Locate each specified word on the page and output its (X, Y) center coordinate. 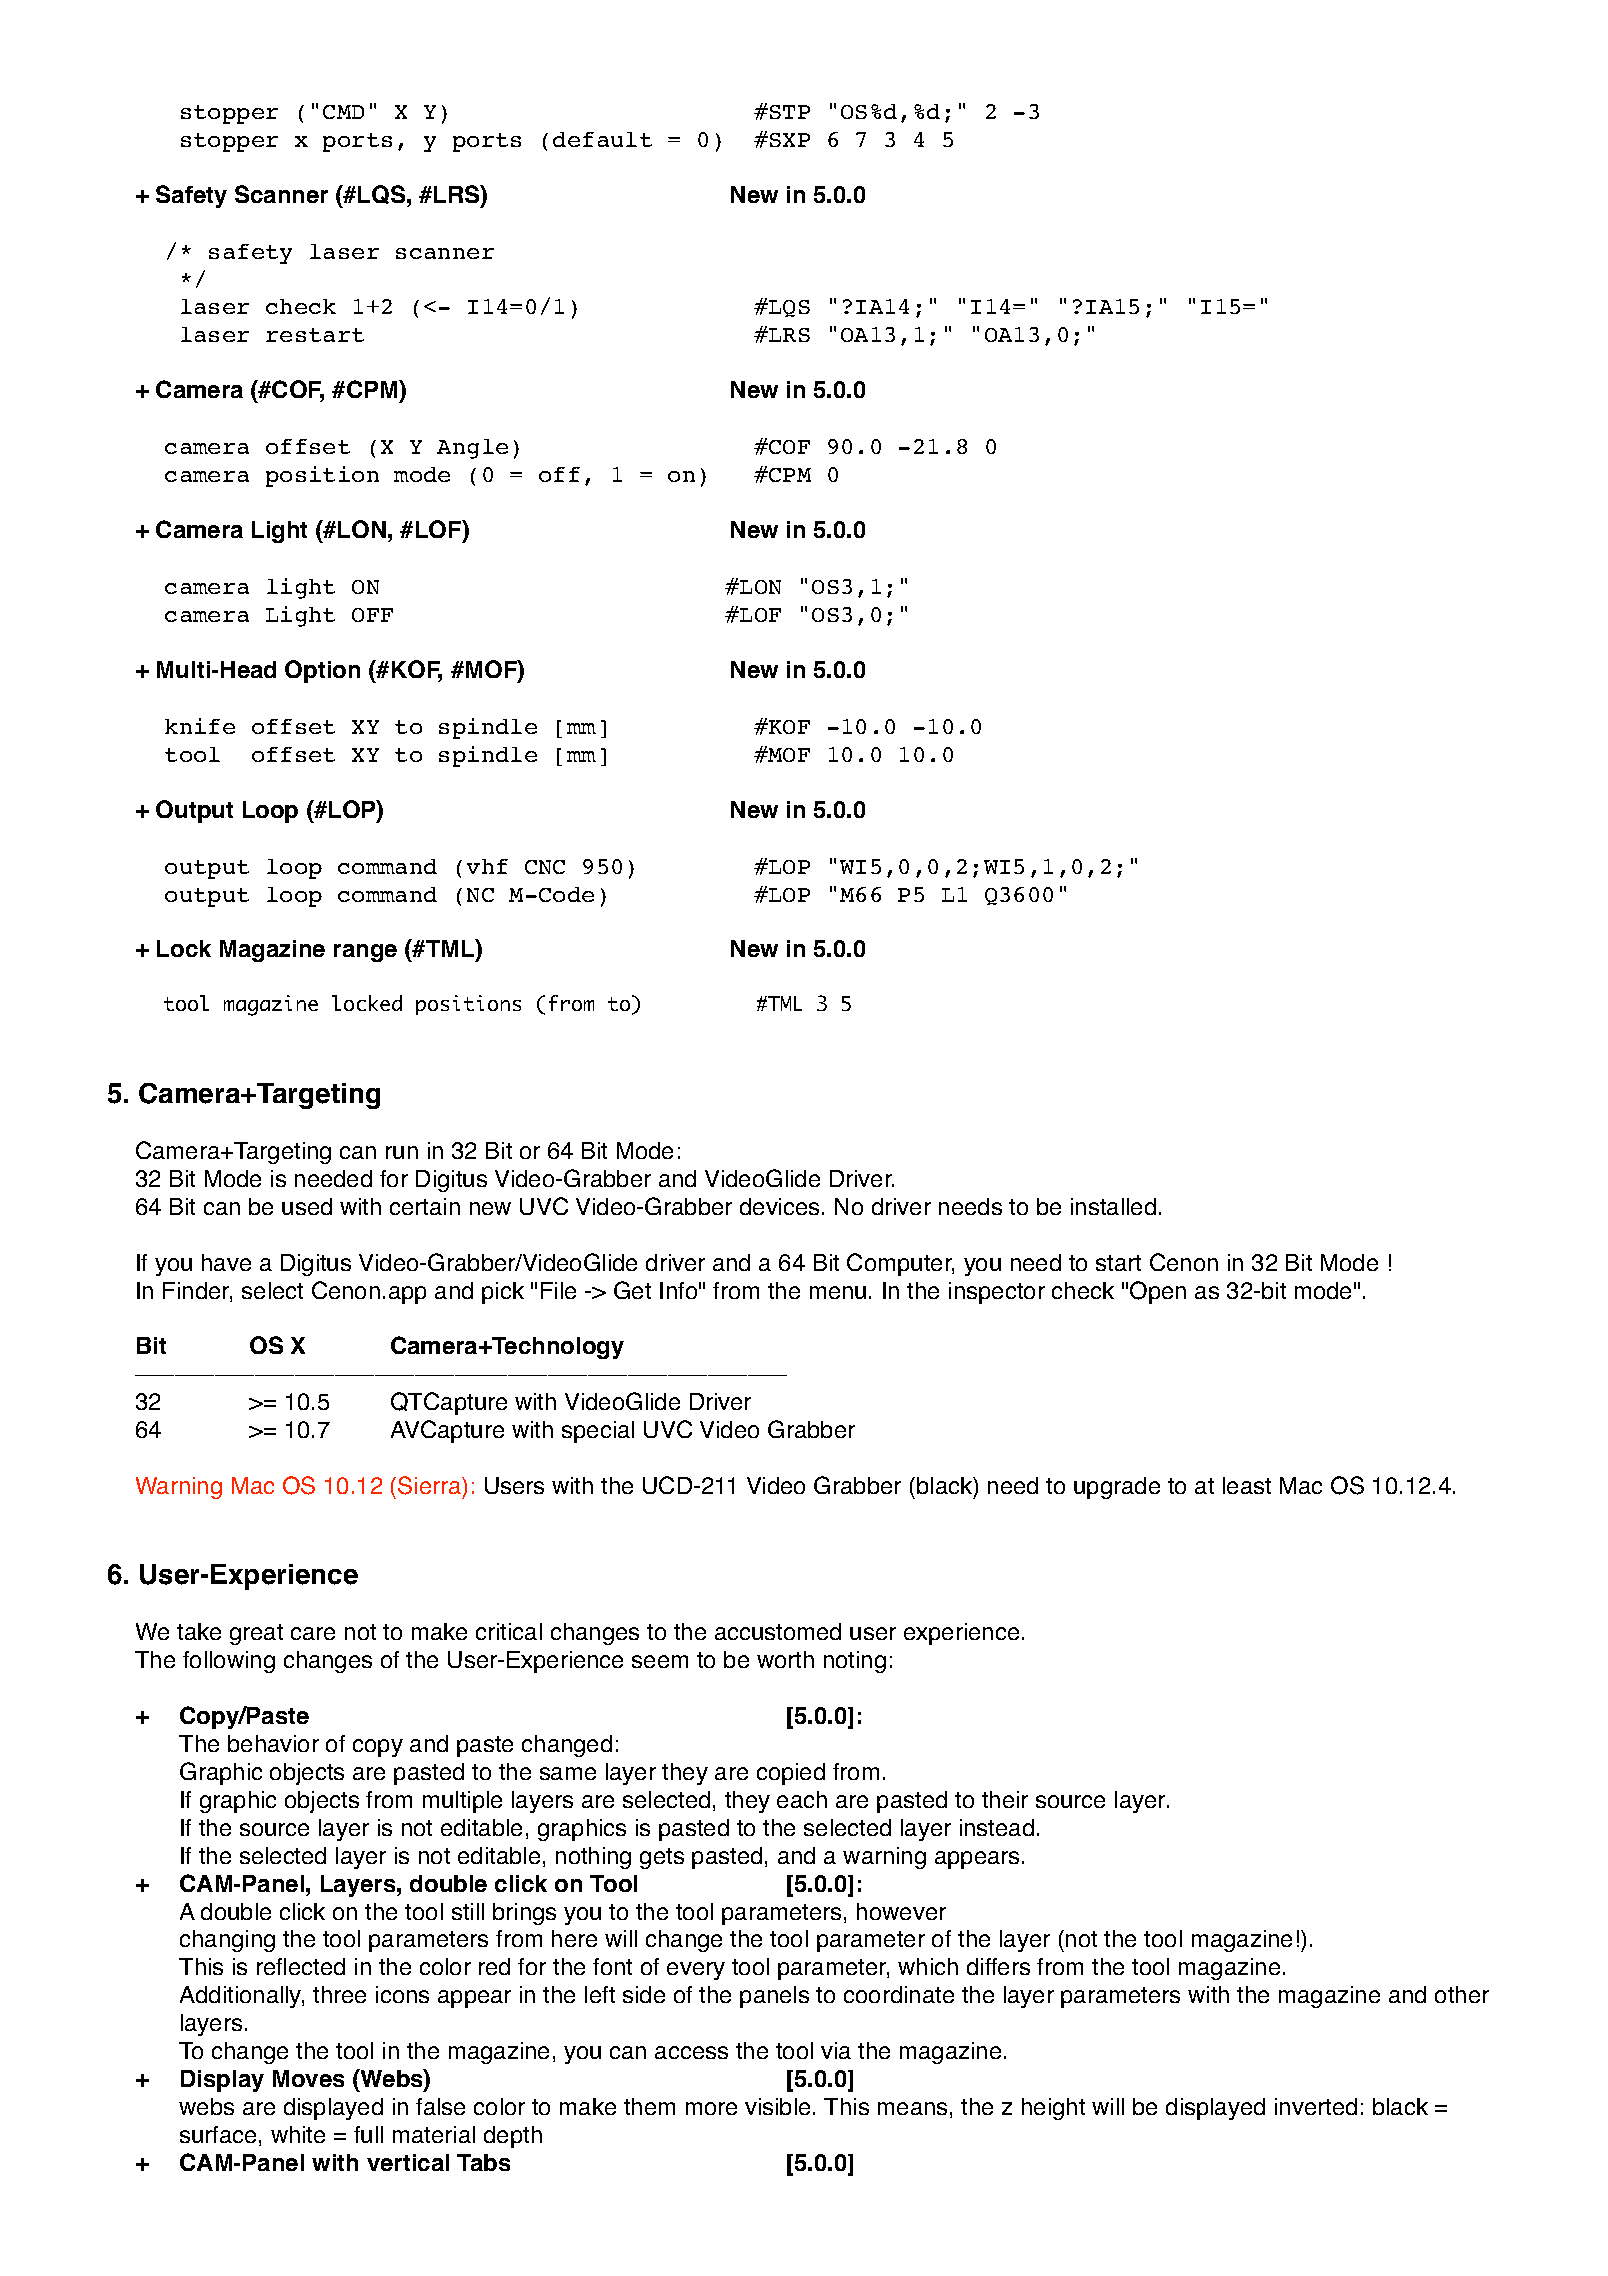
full (368, 2134)
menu (838, 1292)
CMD (343, 112)
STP (790, 112)
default (602, 139)
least (1247, 1485)
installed (1113, 1206)
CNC (545, 867)
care (313, 1633)
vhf (487, 866)
